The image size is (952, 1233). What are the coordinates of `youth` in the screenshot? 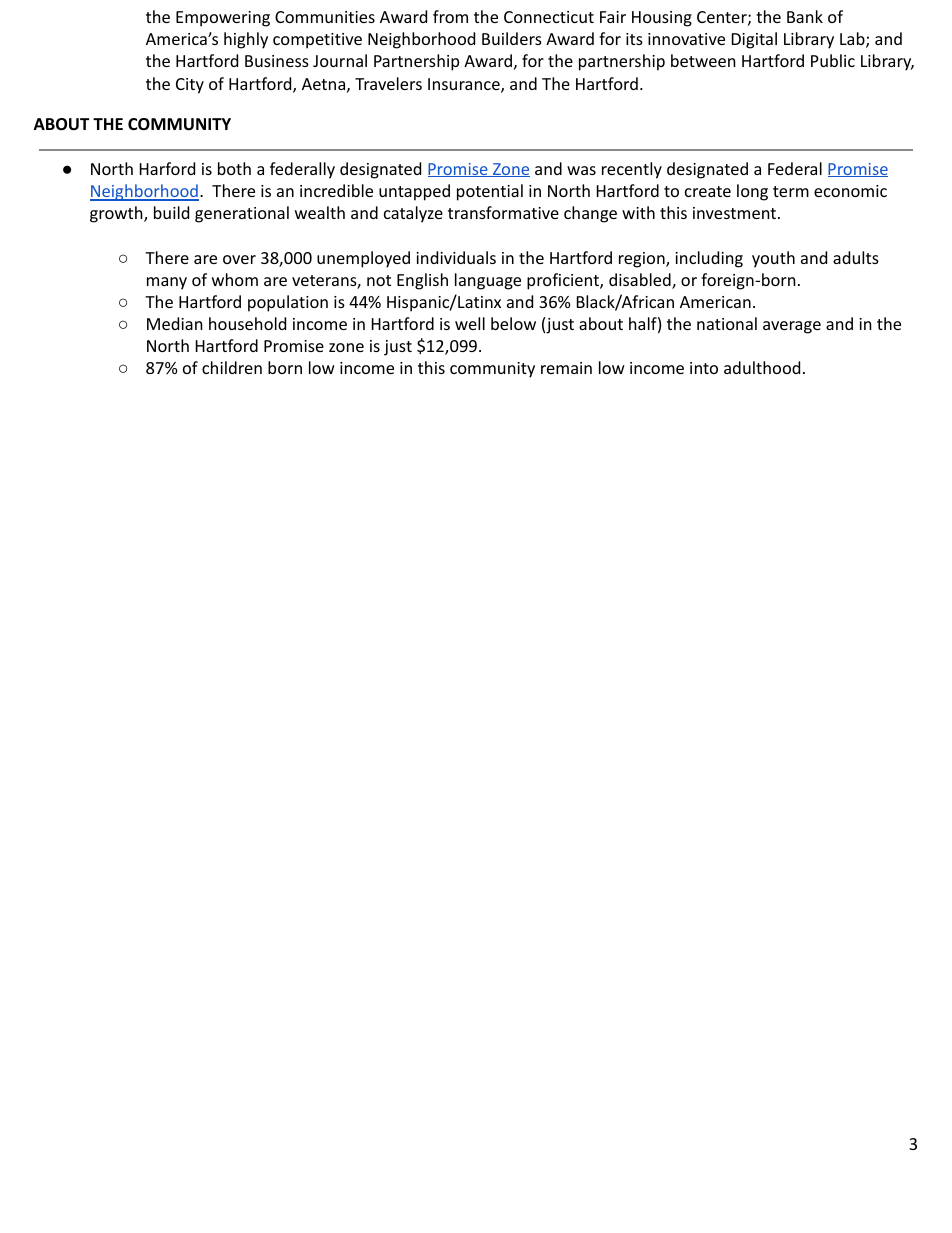 It's located at (773, 259).
